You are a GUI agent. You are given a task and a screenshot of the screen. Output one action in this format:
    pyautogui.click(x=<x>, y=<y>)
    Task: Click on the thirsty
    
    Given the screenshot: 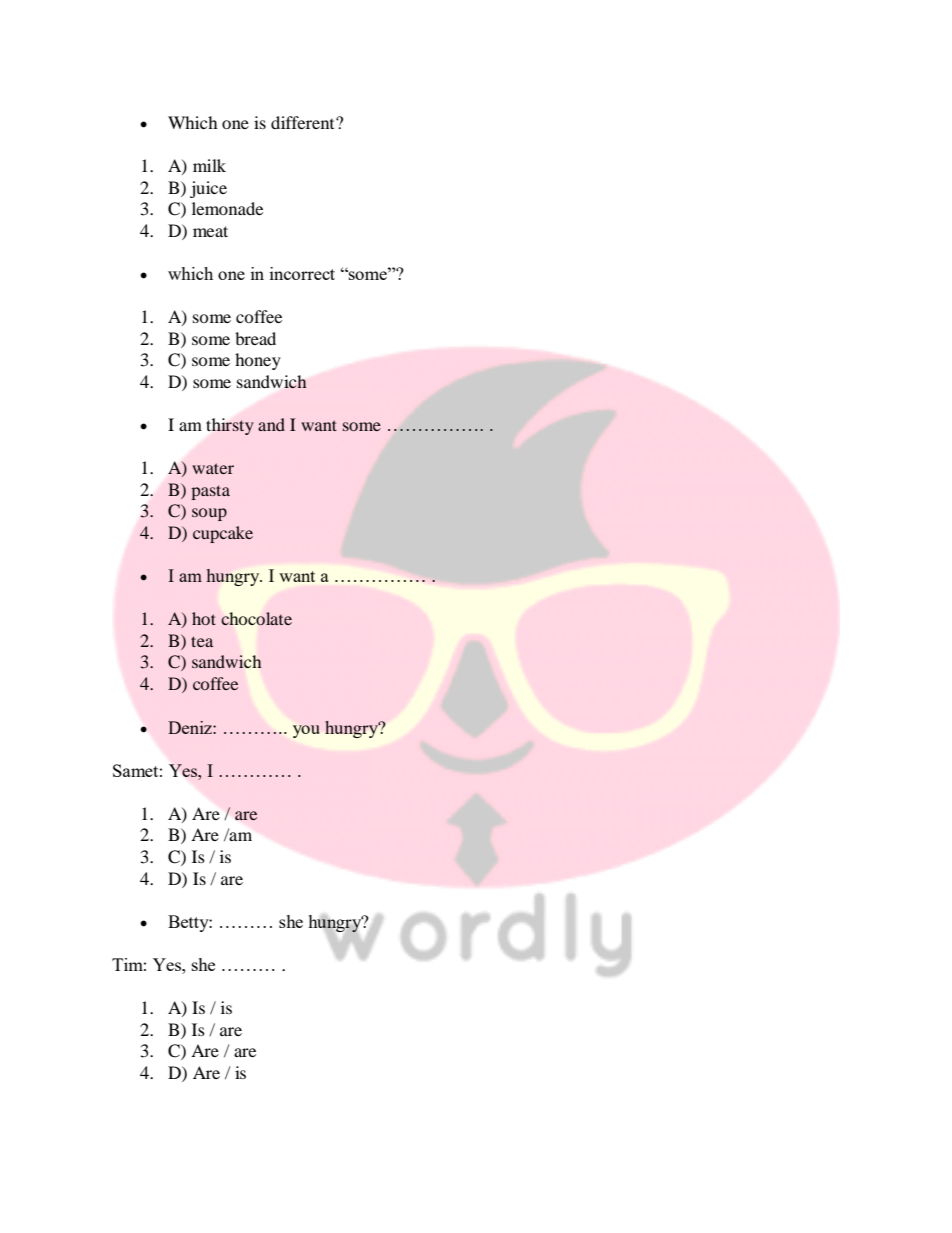 What is the action you would take?
    pyautogui.click(x=230, y=426)
